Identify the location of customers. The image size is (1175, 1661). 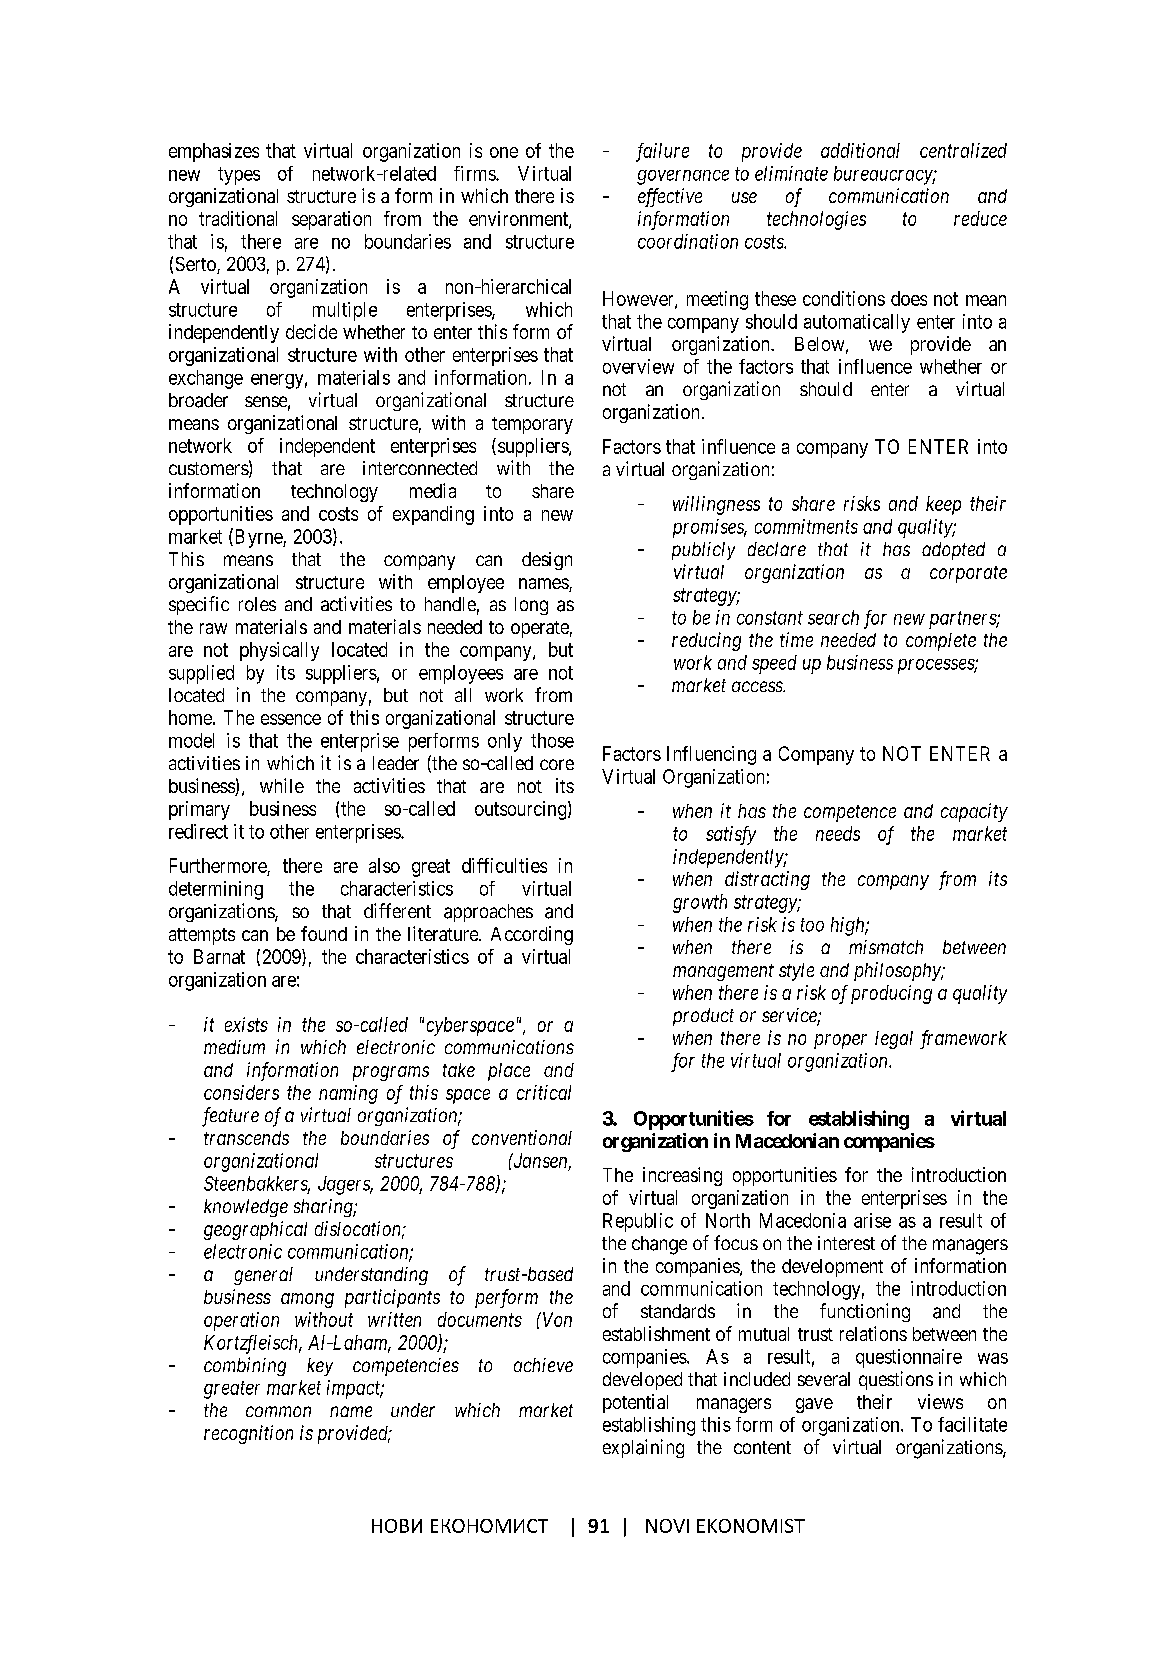
(209, 468).
